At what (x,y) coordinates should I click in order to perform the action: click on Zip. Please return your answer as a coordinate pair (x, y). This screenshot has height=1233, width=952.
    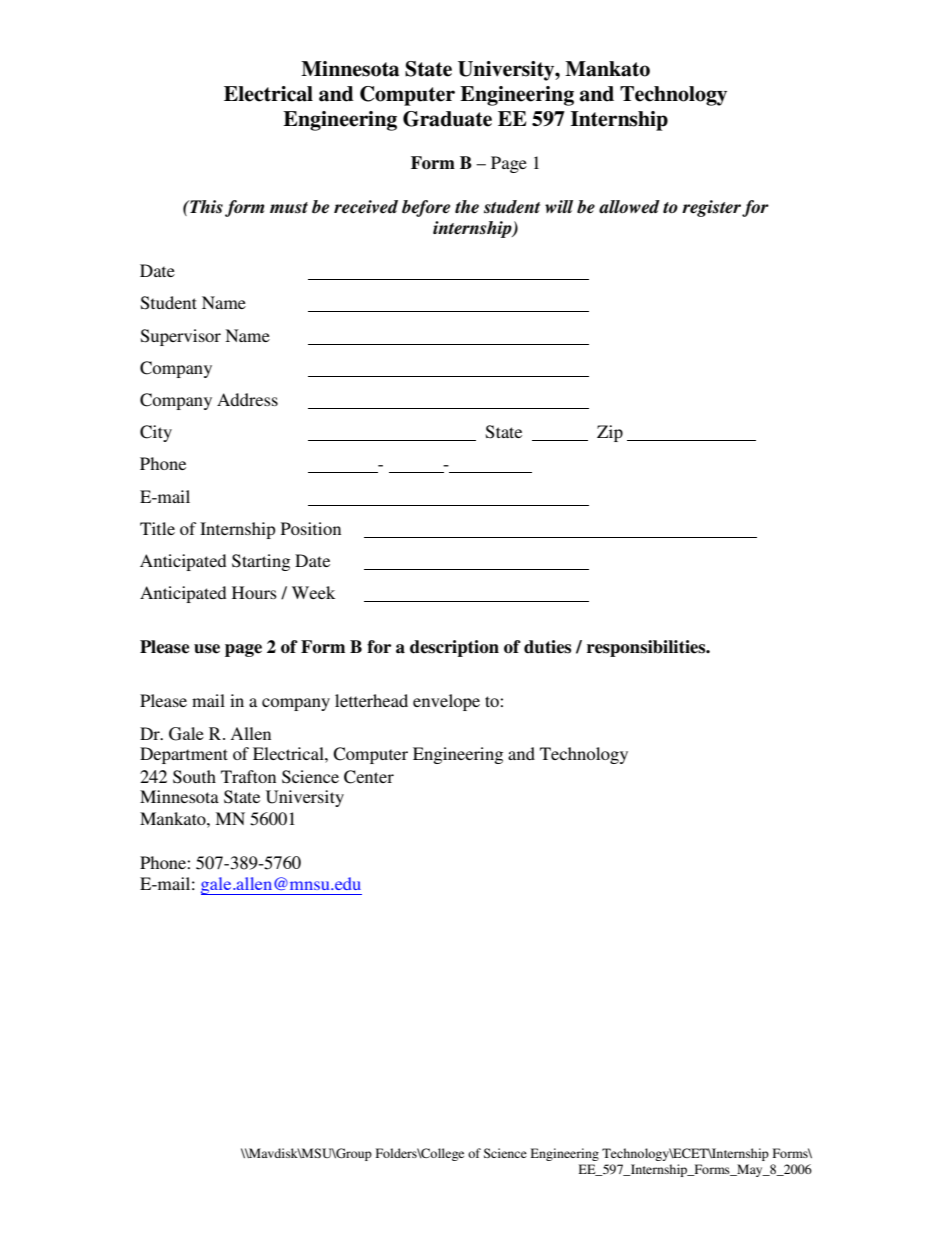
    Looking at the image, I should click on (610, 433).
